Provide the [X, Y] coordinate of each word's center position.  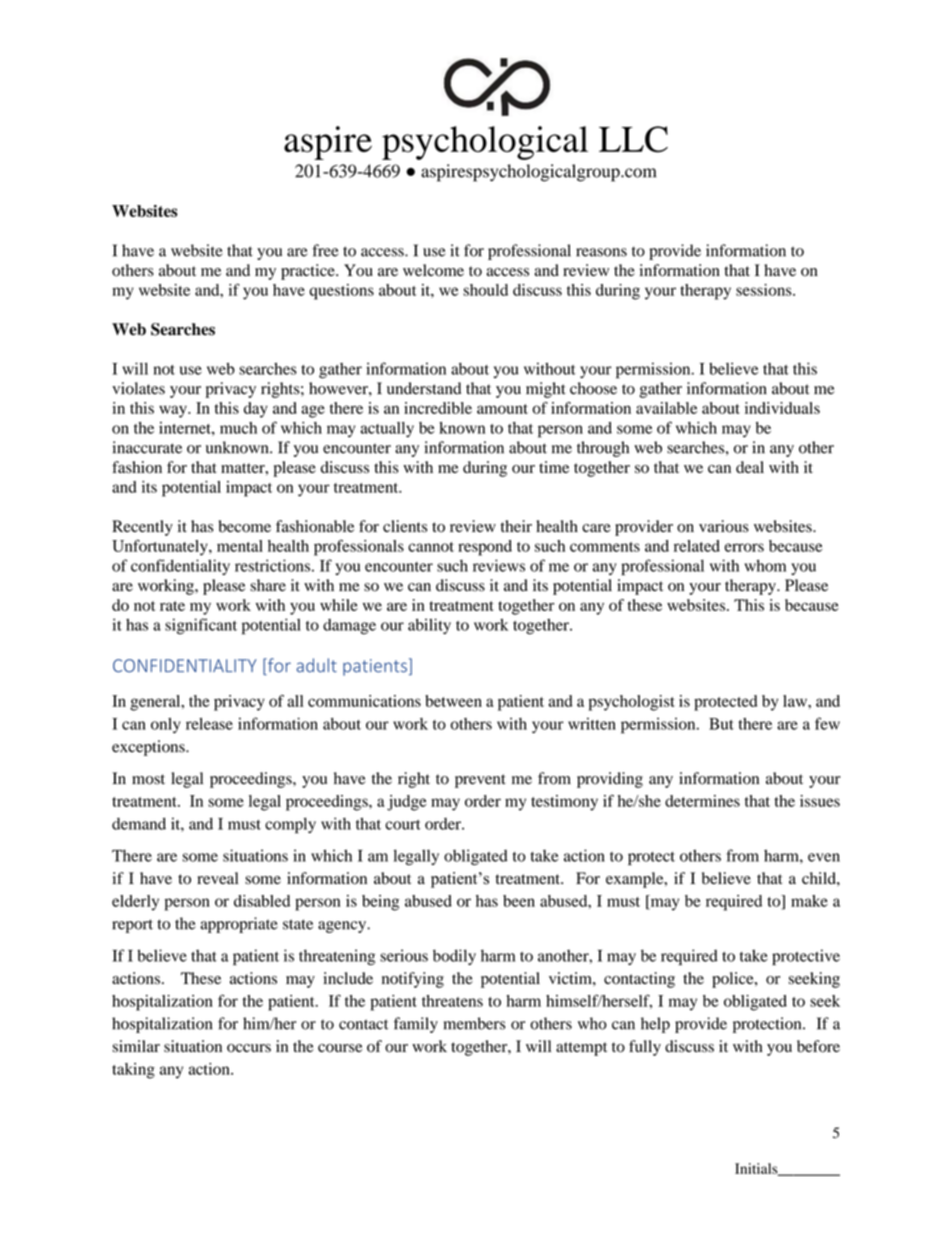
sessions [765, 290]
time [554, 467]
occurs [249, 1048]
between [453, 701]
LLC [633, 139]
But [721, 724]
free [325, 250]
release [209, 724]
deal [750, 467]
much [238, 428]
